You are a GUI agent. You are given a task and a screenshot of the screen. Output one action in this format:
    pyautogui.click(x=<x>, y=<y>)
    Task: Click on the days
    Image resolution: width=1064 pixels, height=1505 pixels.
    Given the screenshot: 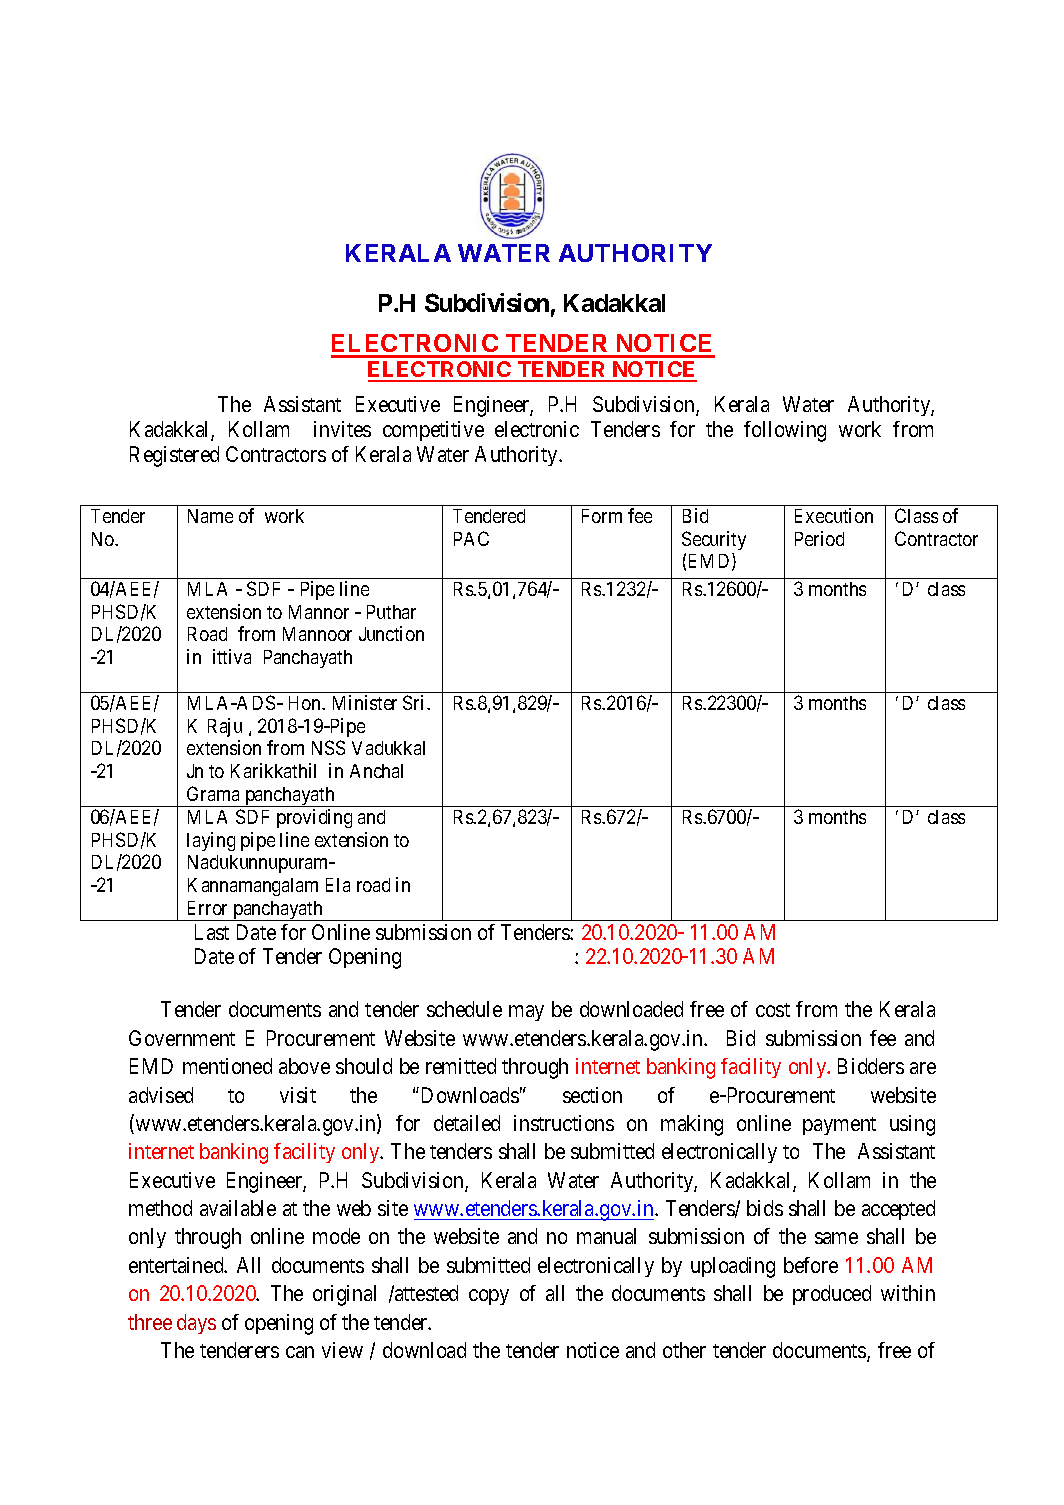 What is the action you would take?
    pyautogui.click(x=196, y=1324)
